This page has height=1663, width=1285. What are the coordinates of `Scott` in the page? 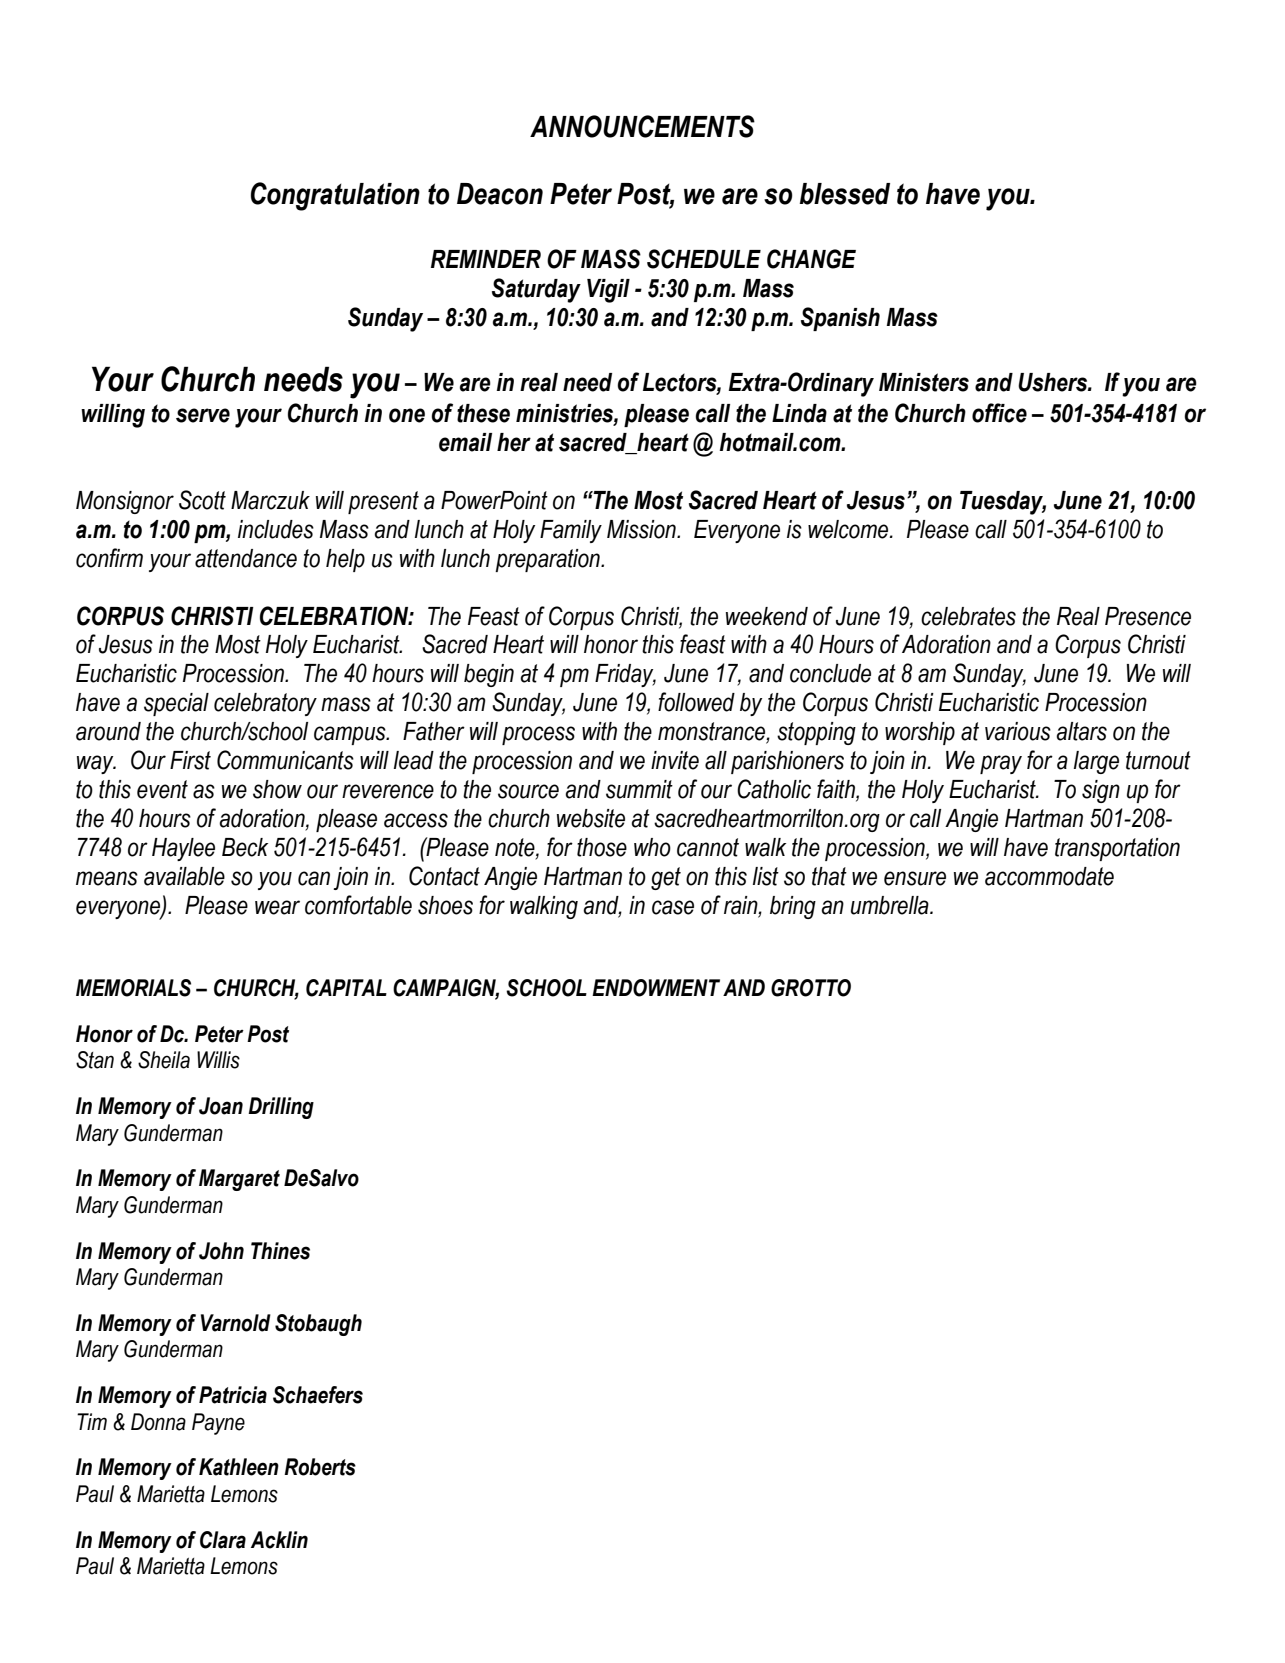 It's located at (202, 500).
